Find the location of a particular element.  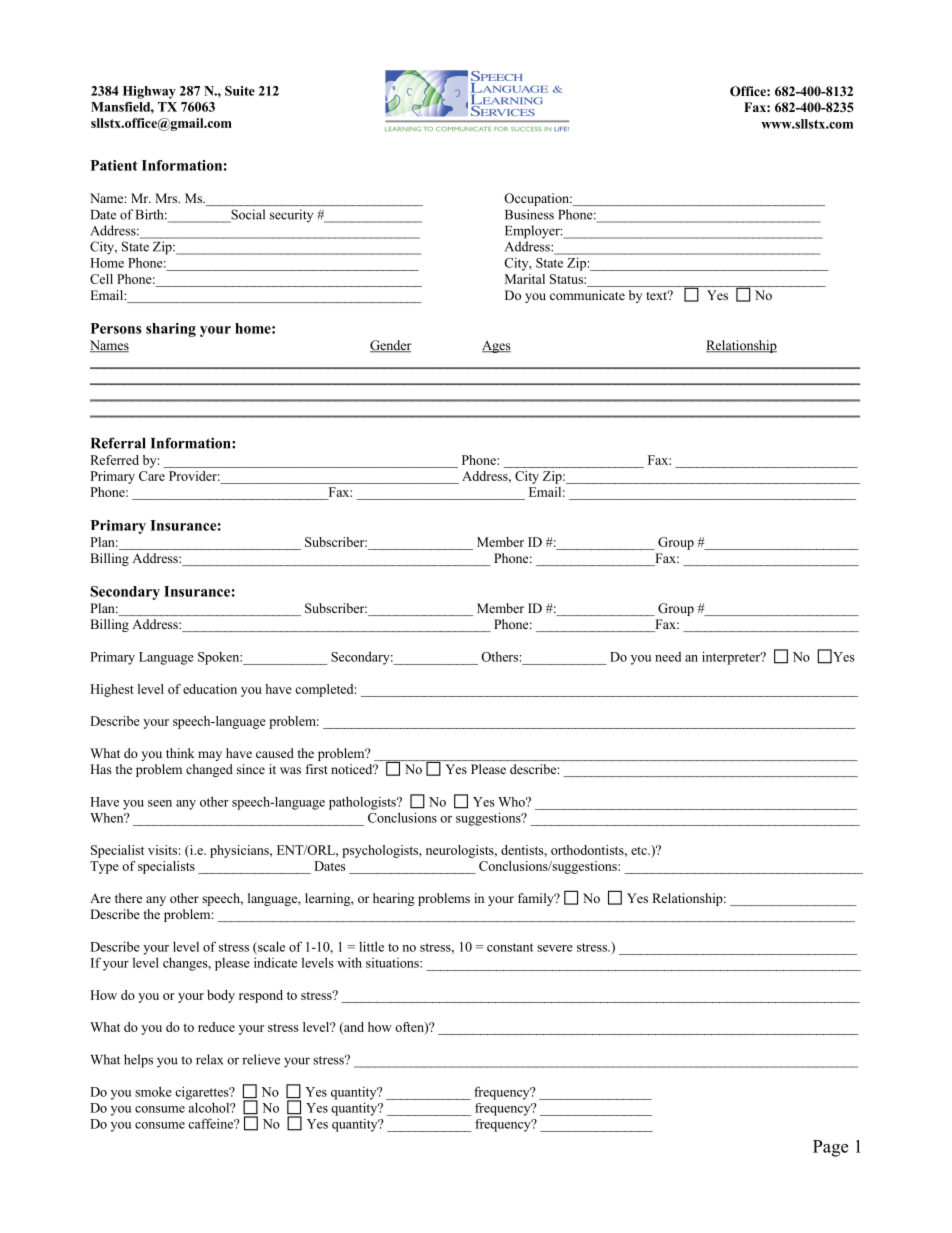

severe is located at coordinates (555, 948).
